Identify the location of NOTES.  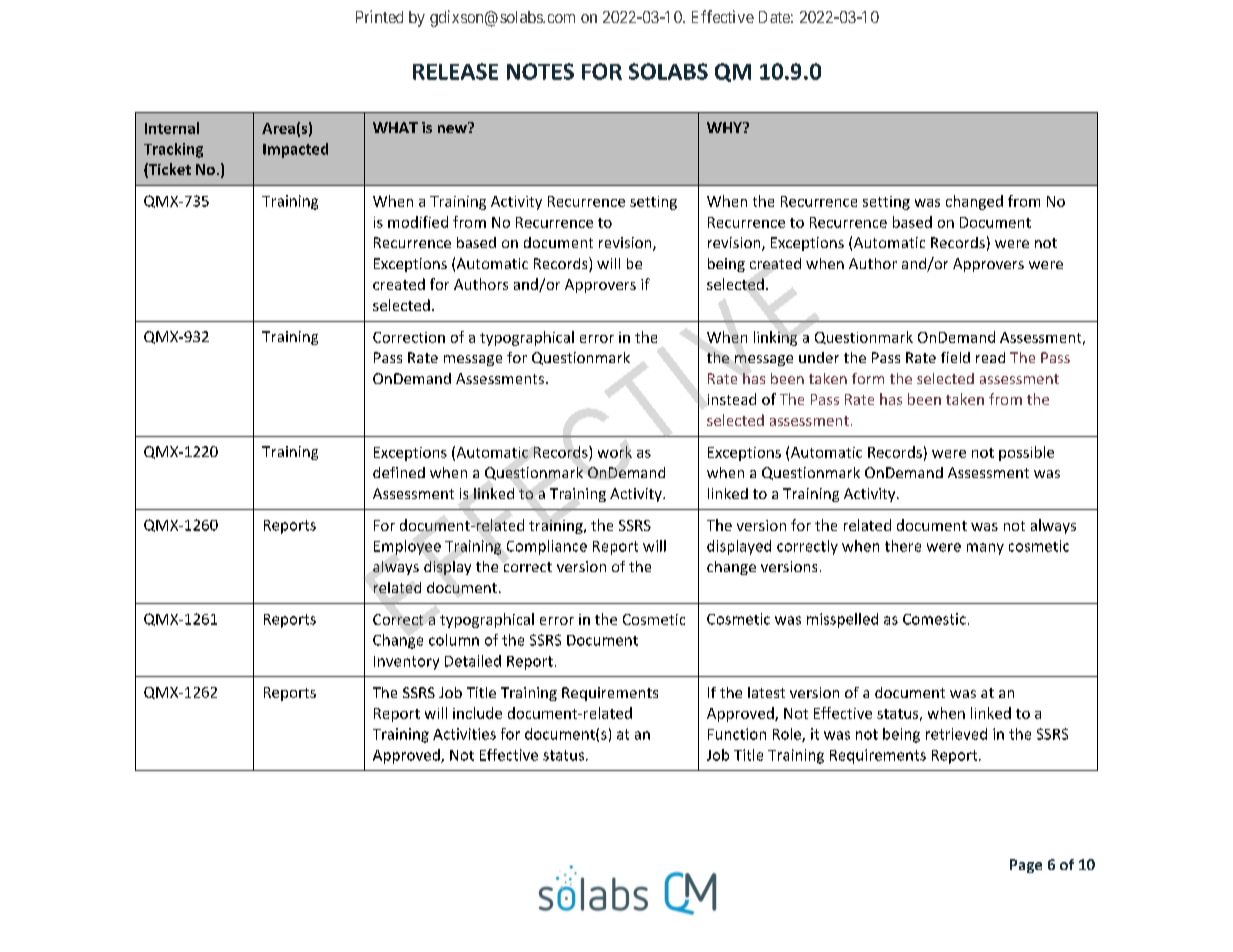
(540, 71).
